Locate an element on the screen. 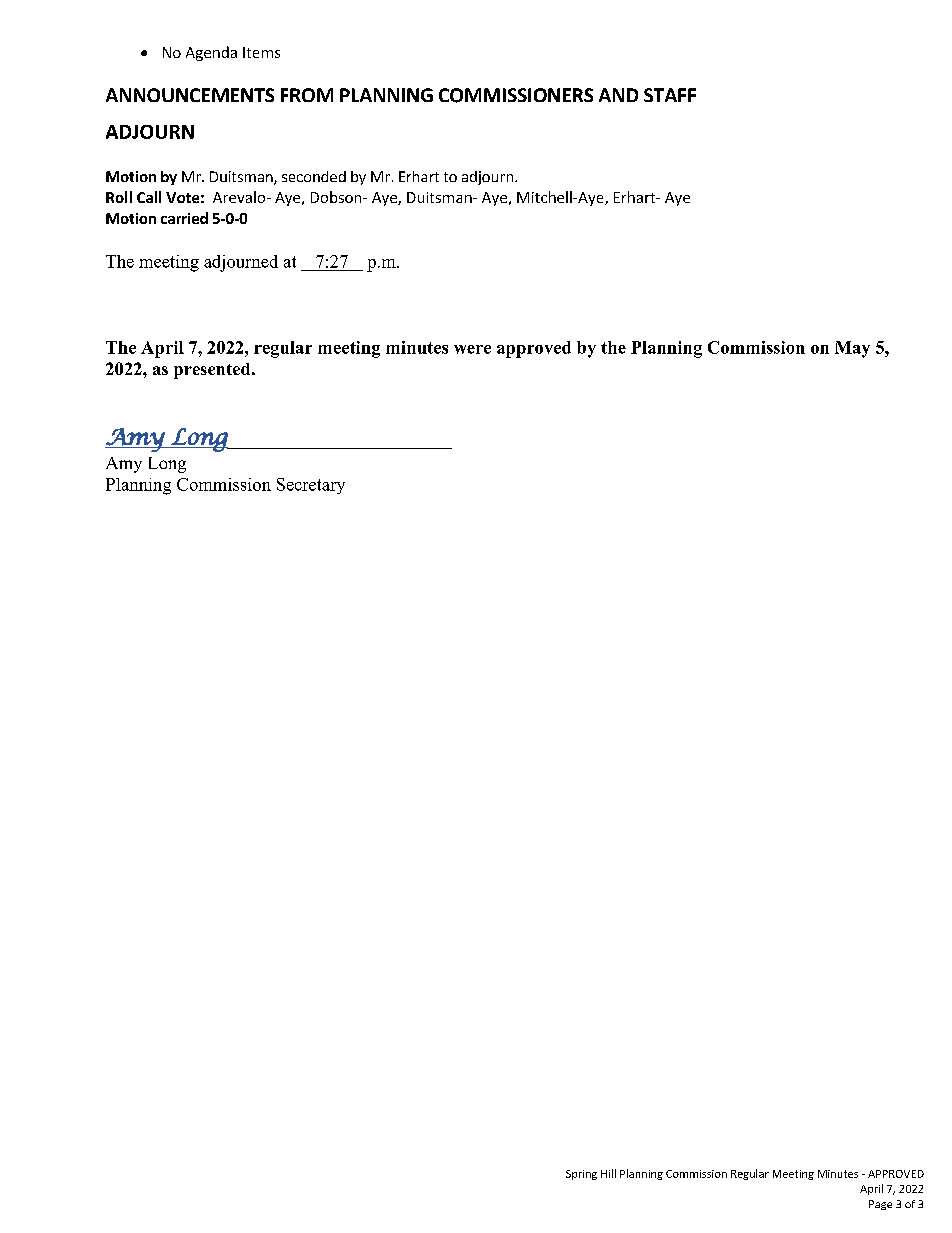  AND is located at coordinates (618, 95).
